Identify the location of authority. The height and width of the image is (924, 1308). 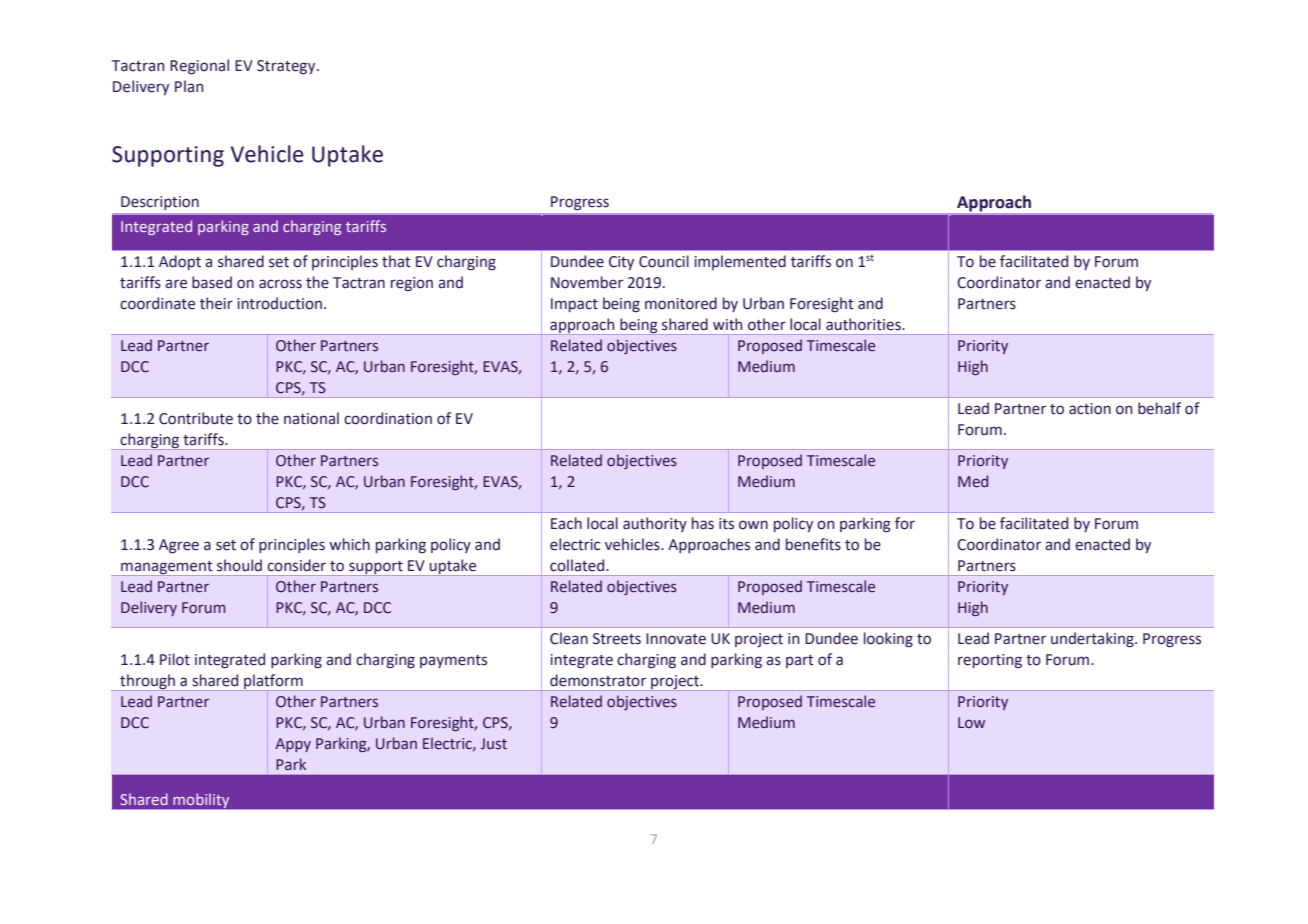
(655, 524).
